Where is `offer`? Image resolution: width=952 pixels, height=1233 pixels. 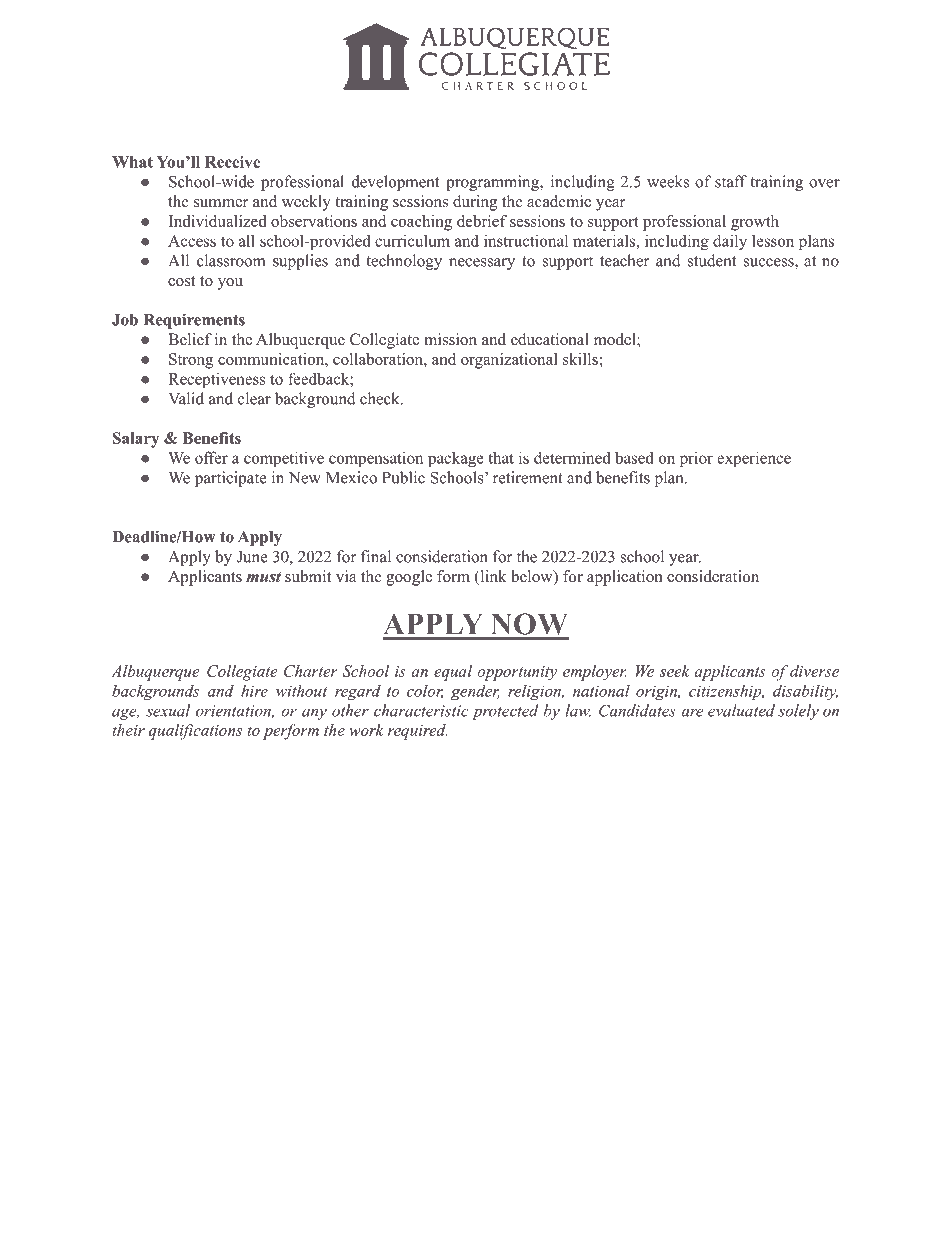
offer is located at coordinates (211, 457).
